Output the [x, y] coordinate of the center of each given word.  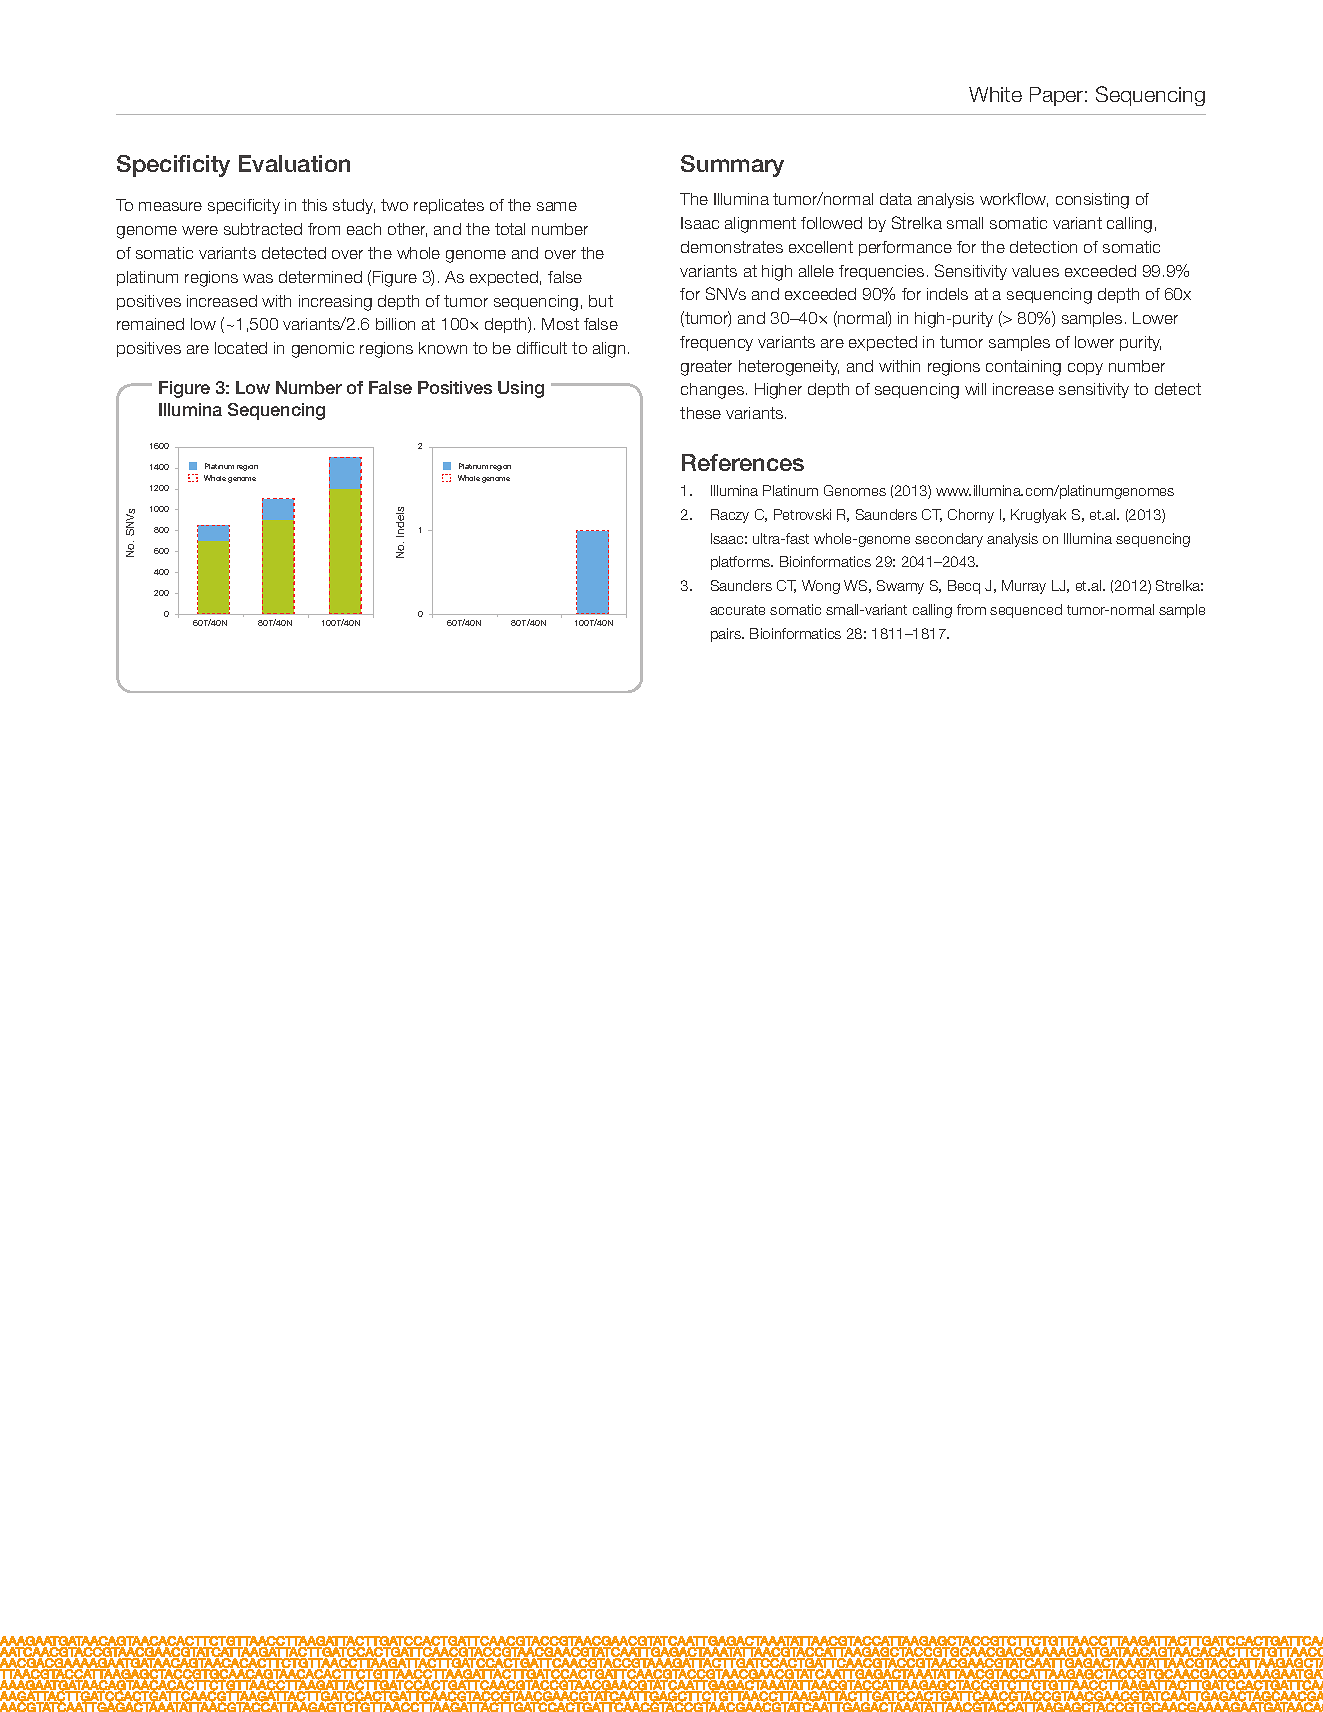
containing [1023, 368]
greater [706, 368]
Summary [732, 166]
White [995, 94]
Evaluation [294, 163]
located [241, 348]
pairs [727, 635]
